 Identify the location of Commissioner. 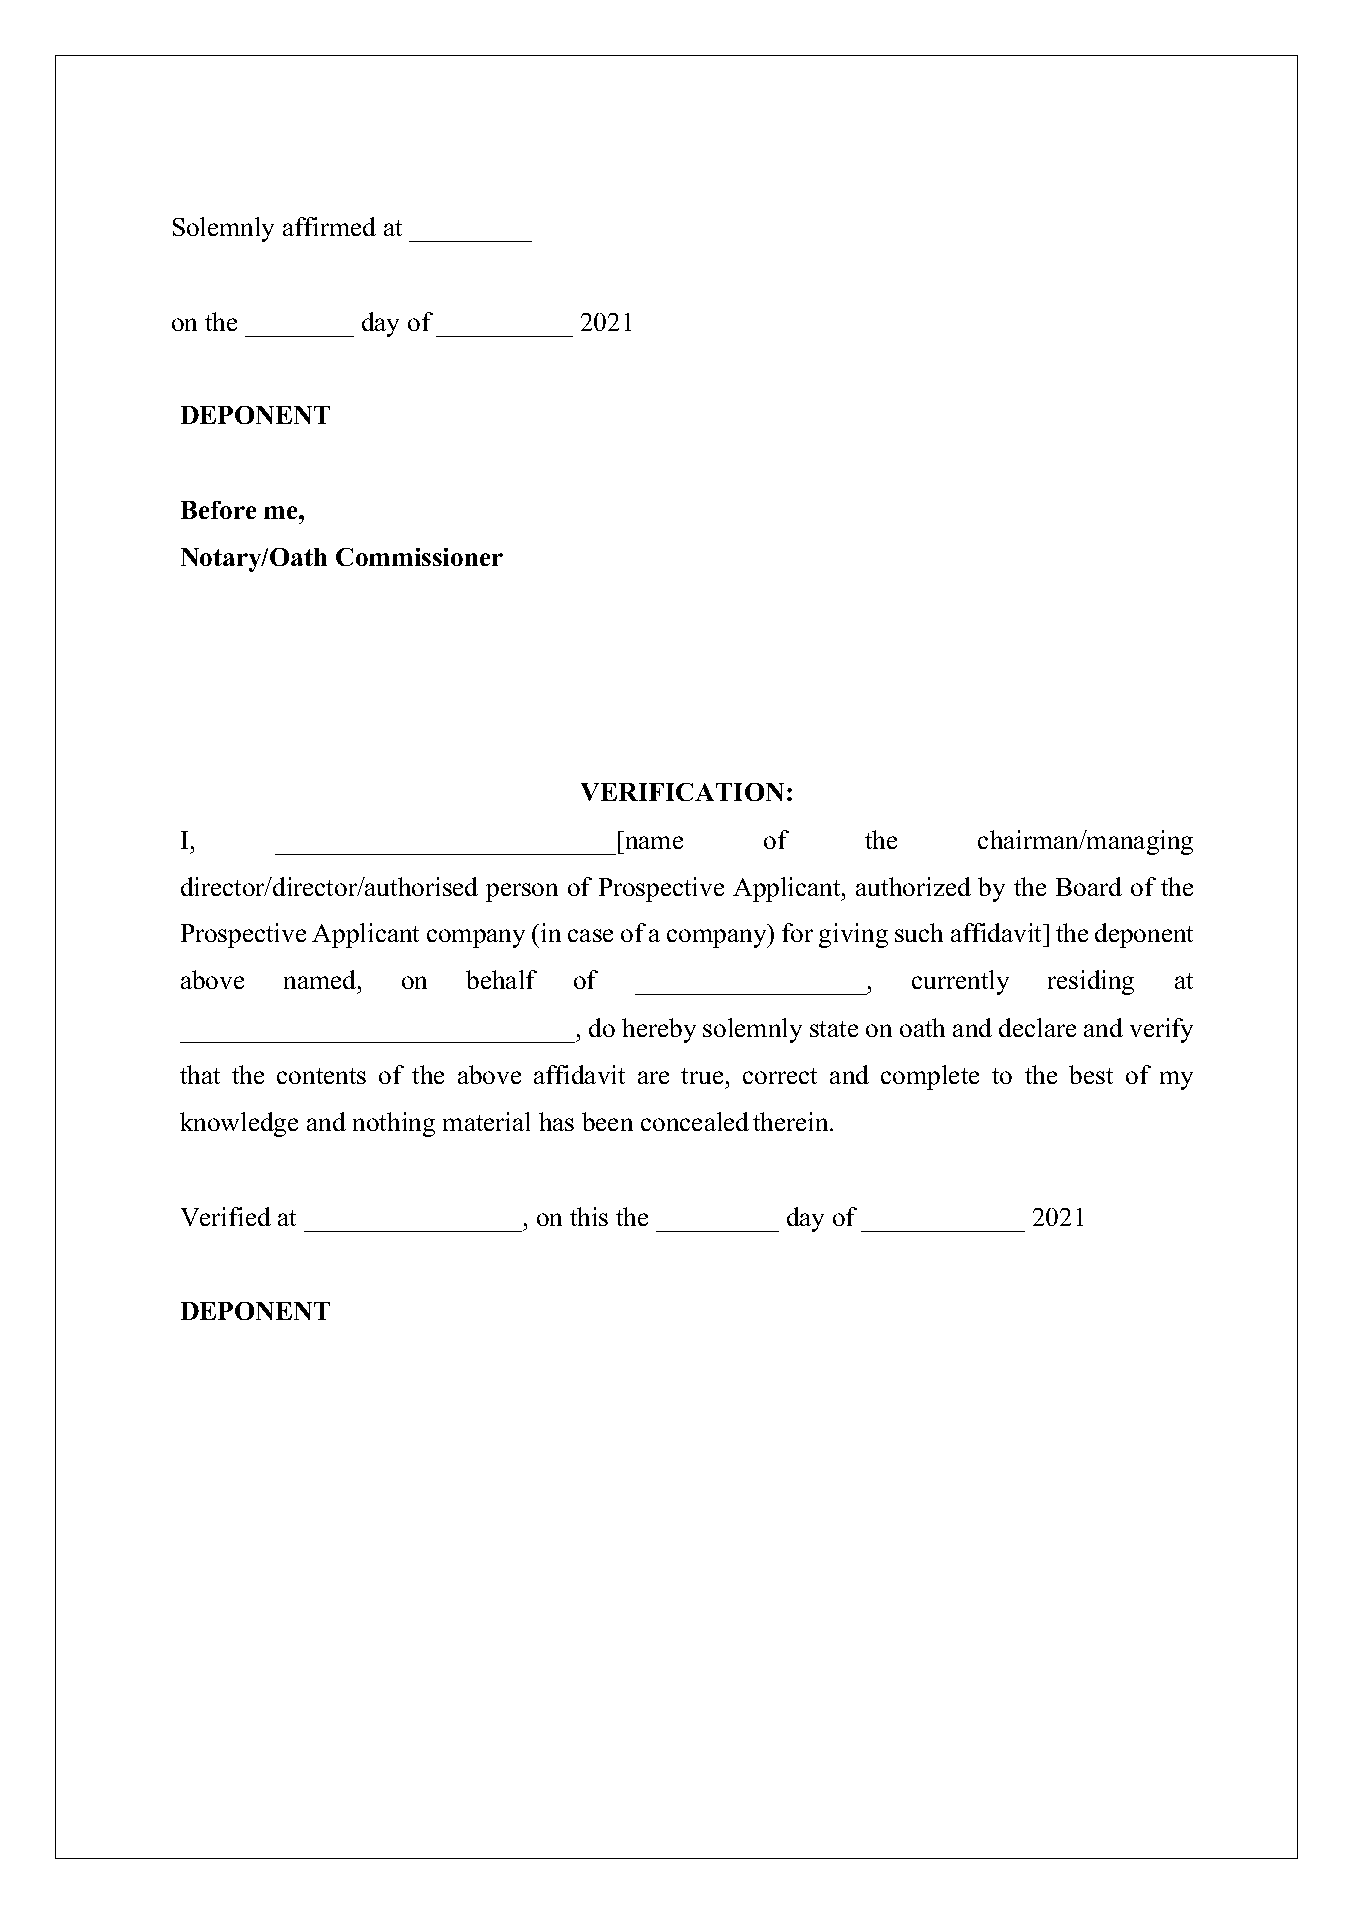
(419, 557).
